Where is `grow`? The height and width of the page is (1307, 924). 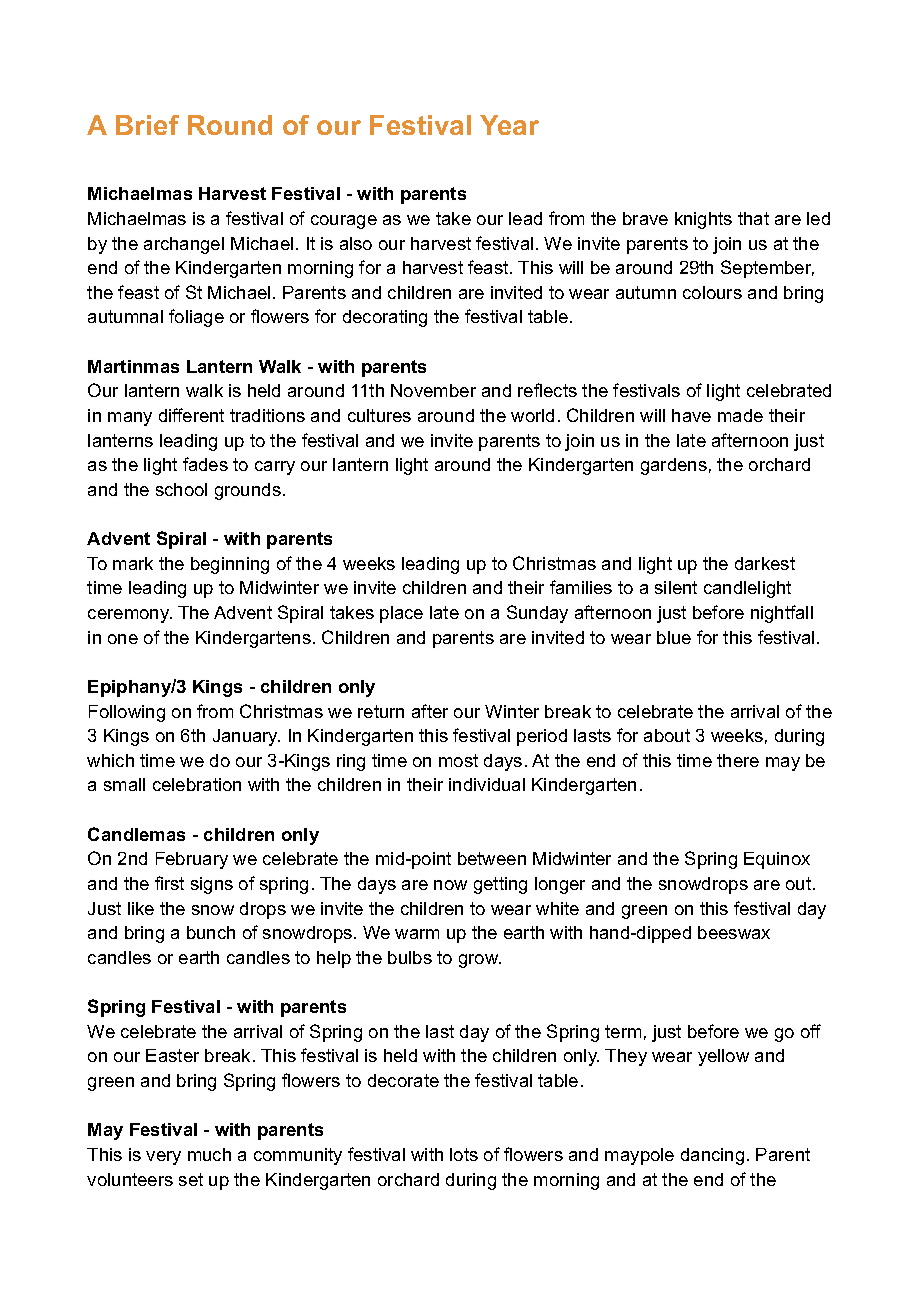 grow is located at coordinates (480, 961).
